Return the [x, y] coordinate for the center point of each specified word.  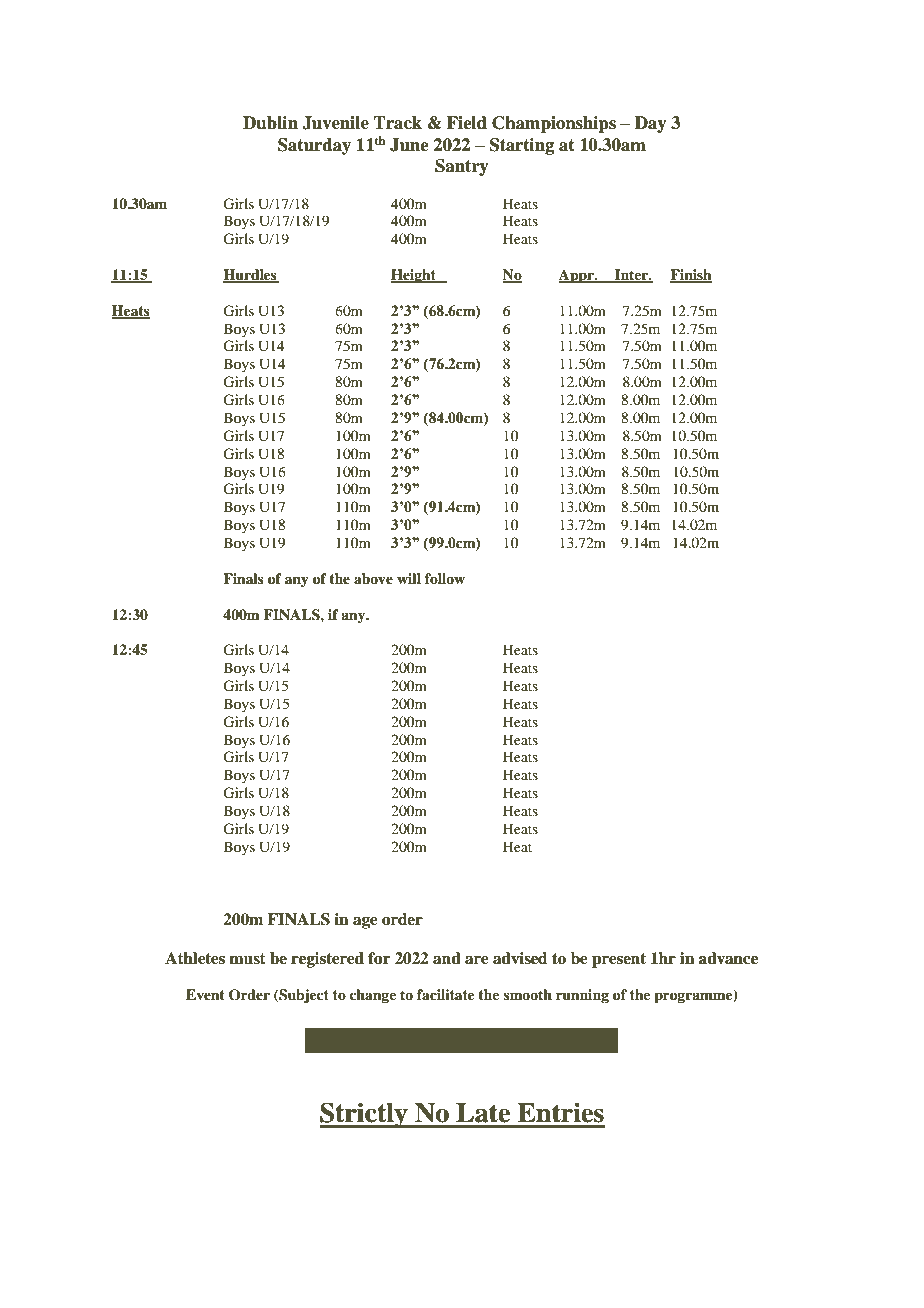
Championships [554, 124]
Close [404, 1042]
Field [467, 123]
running [582, 996]
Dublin [270, 123]
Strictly [365, 1115]
